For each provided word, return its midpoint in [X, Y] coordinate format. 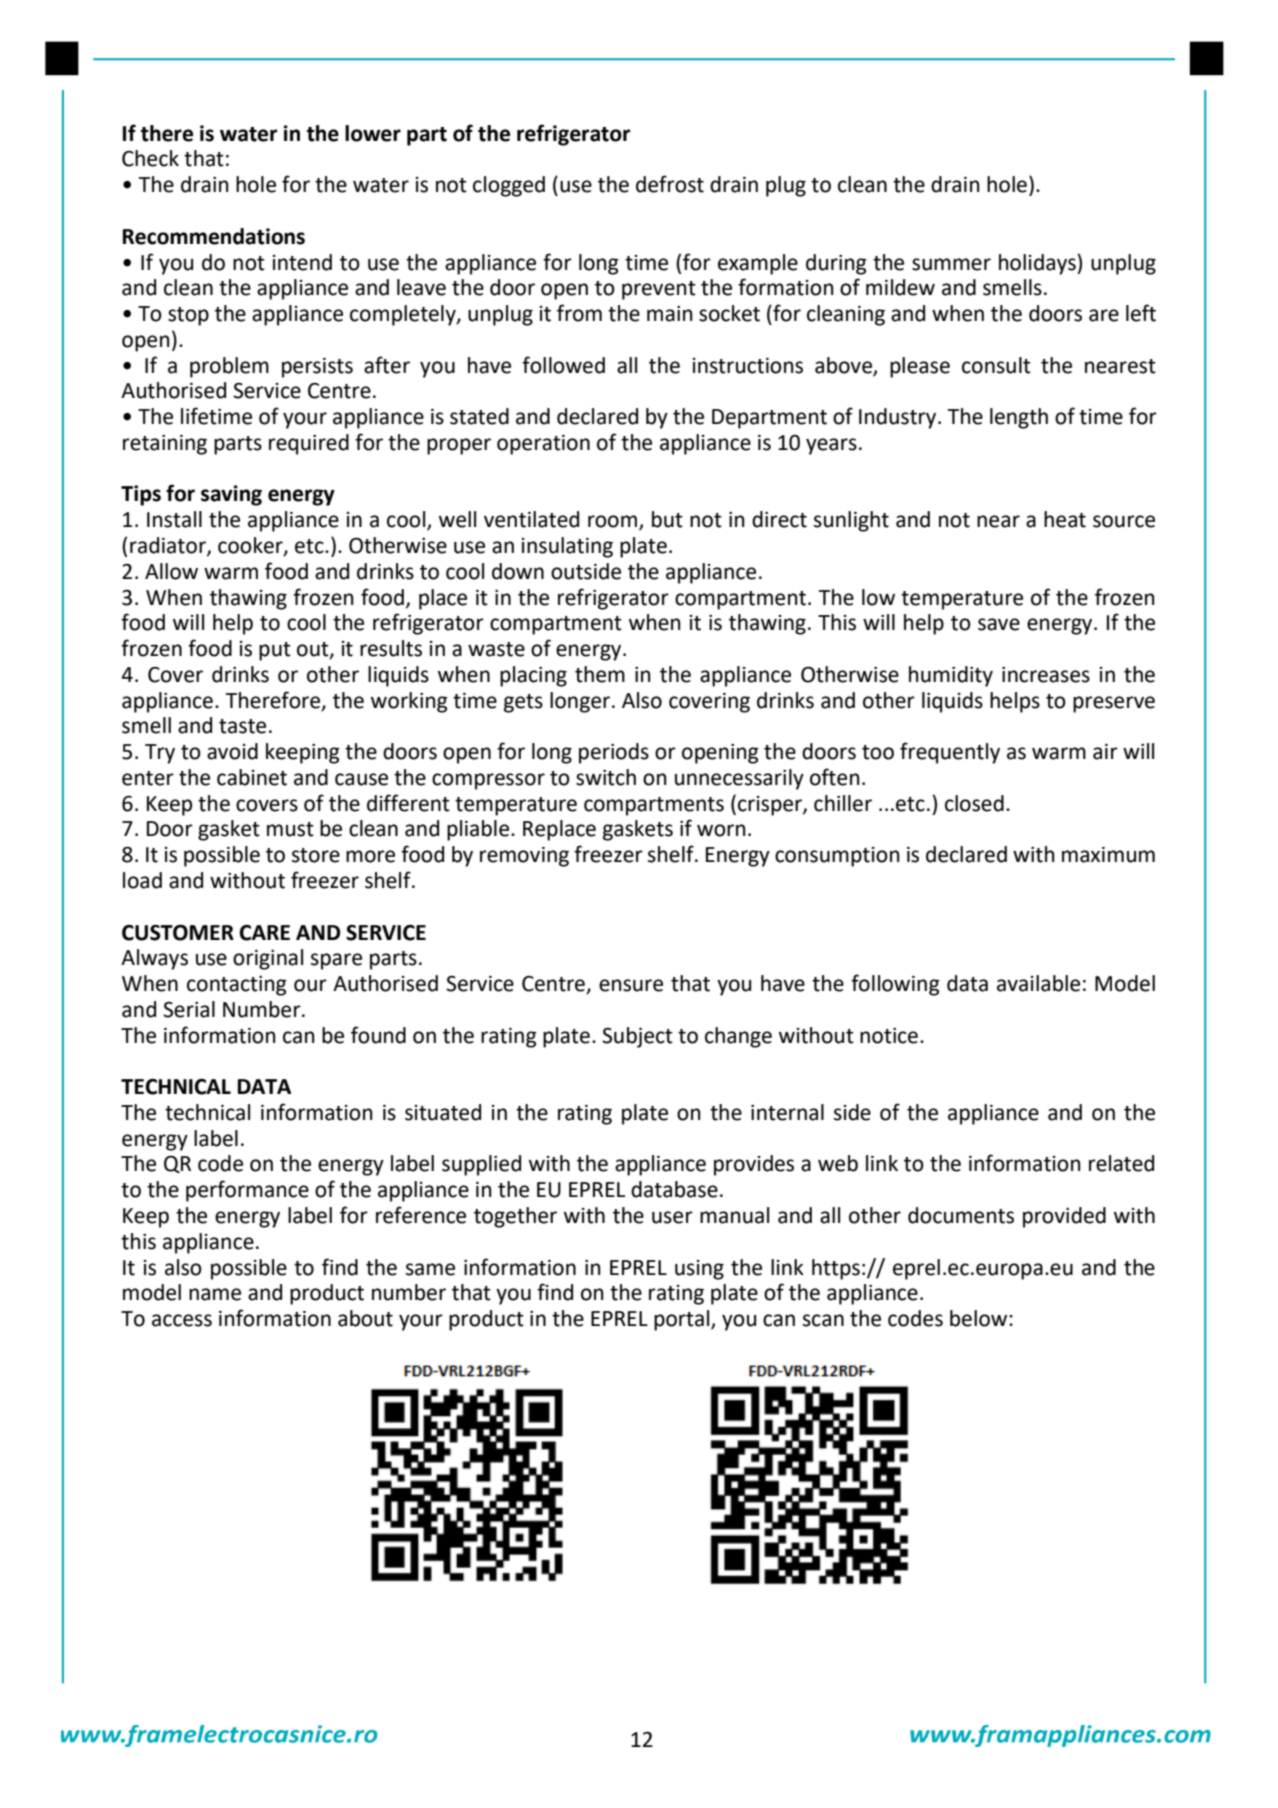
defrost [670, 184]
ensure [631, 985]
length [1019, 418]
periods [614, 753]
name [215, 1294]
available [1038, 983]
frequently [950, 753]
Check [150, 158]
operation [543, 445]
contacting [237, 986]
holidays [1038, 264]
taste [242, 726]
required [309, 444]
